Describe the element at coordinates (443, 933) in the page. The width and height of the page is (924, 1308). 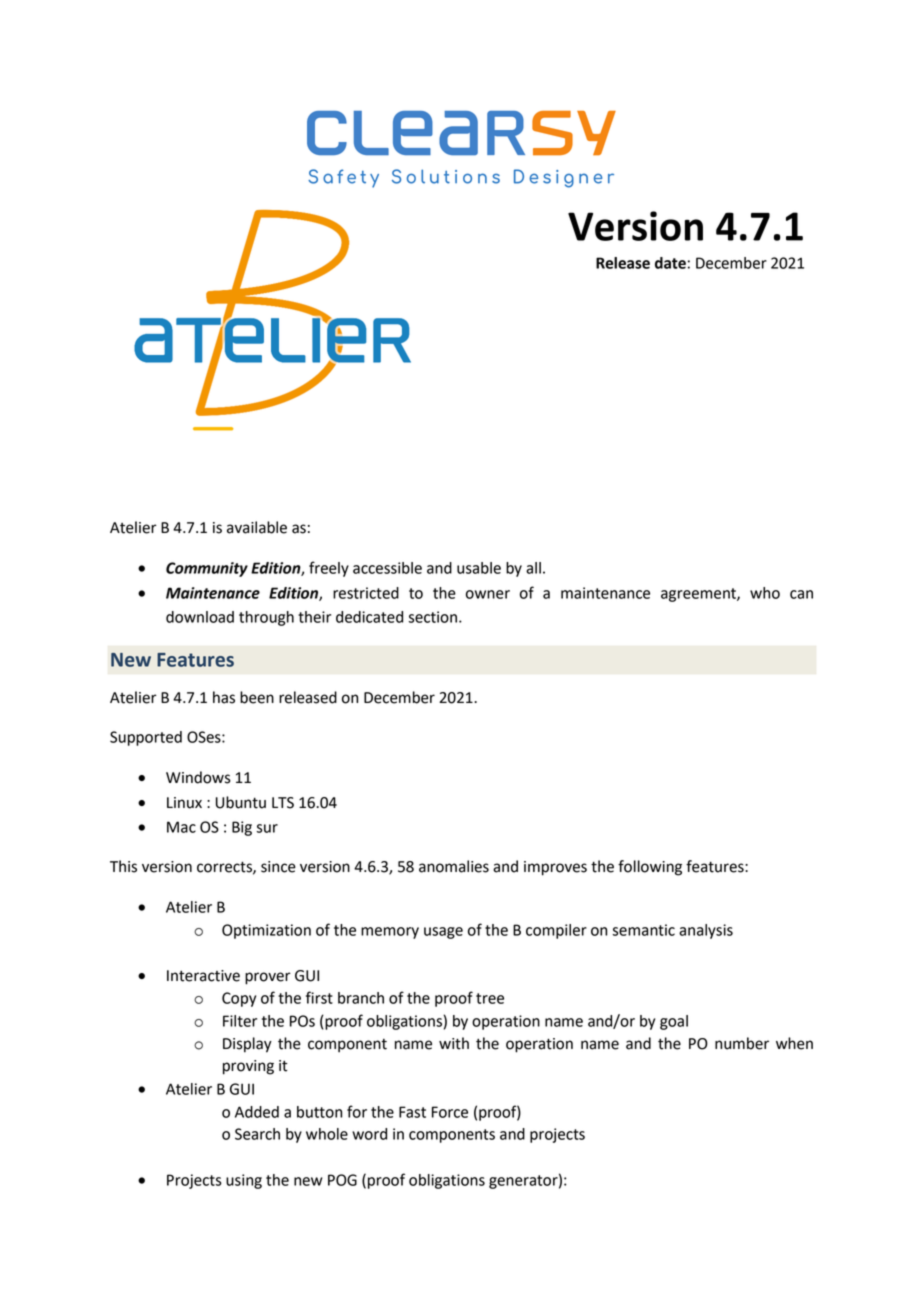
I see `usage` at that location.
